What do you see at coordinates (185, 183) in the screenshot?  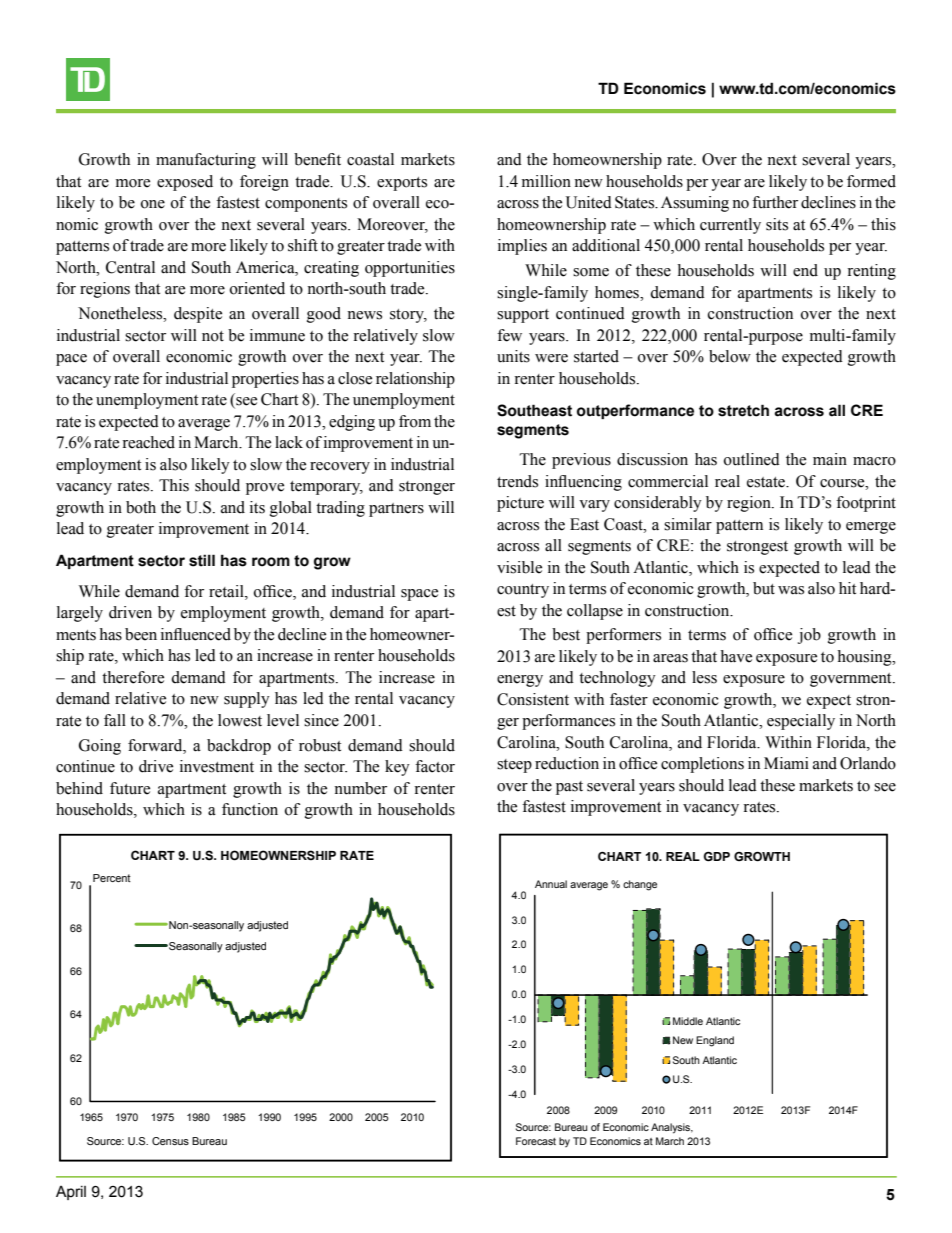 I see `exposed` at bounding box center [185, 183].
